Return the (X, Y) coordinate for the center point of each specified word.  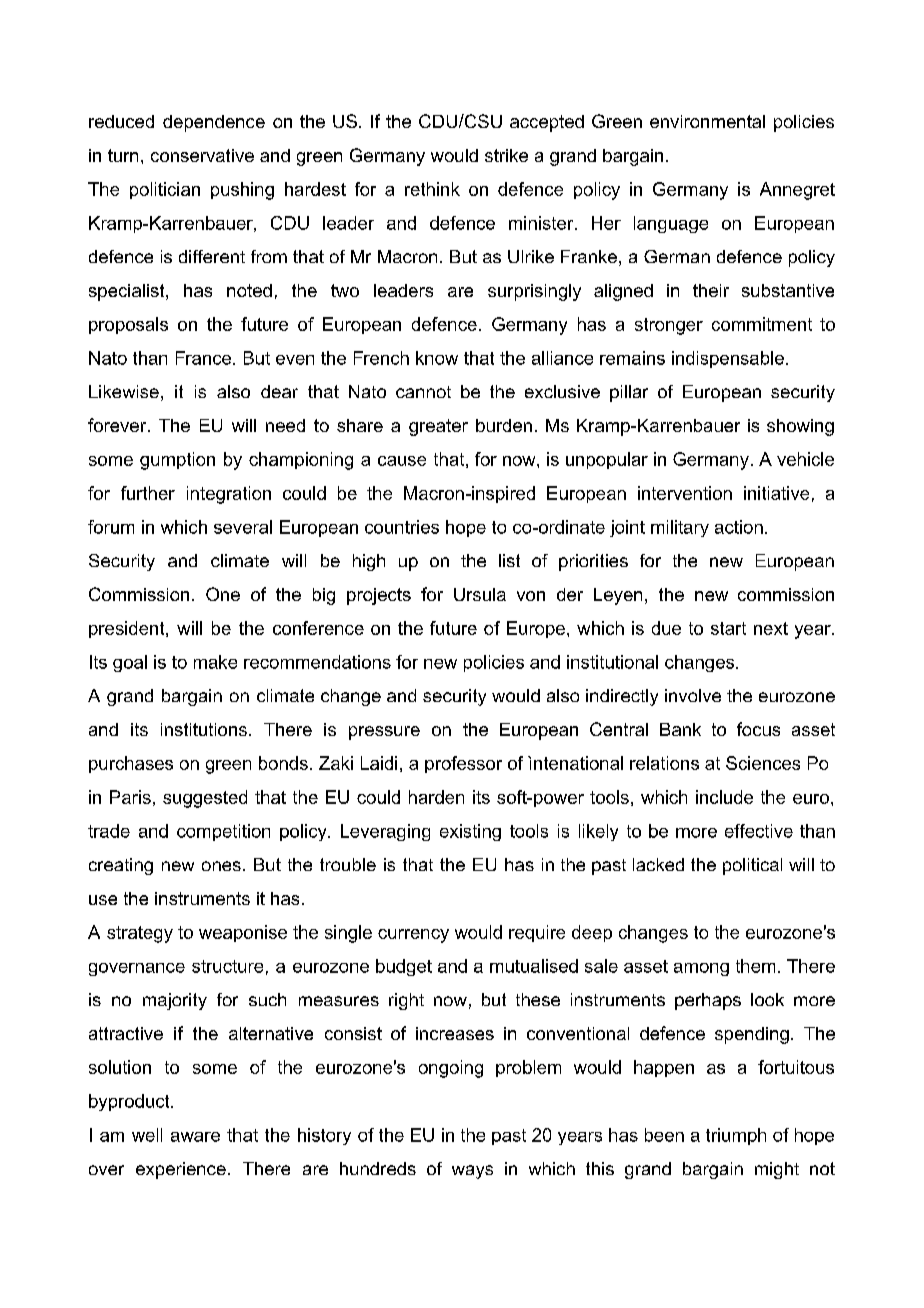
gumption (177, 461)
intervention (685, 493)
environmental (707, 121)
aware (195, 1137)
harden (436, 797)
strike (506, 155)
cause (402, 461)
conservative (202, 155)
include (724, 797)
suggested (205, 799)
